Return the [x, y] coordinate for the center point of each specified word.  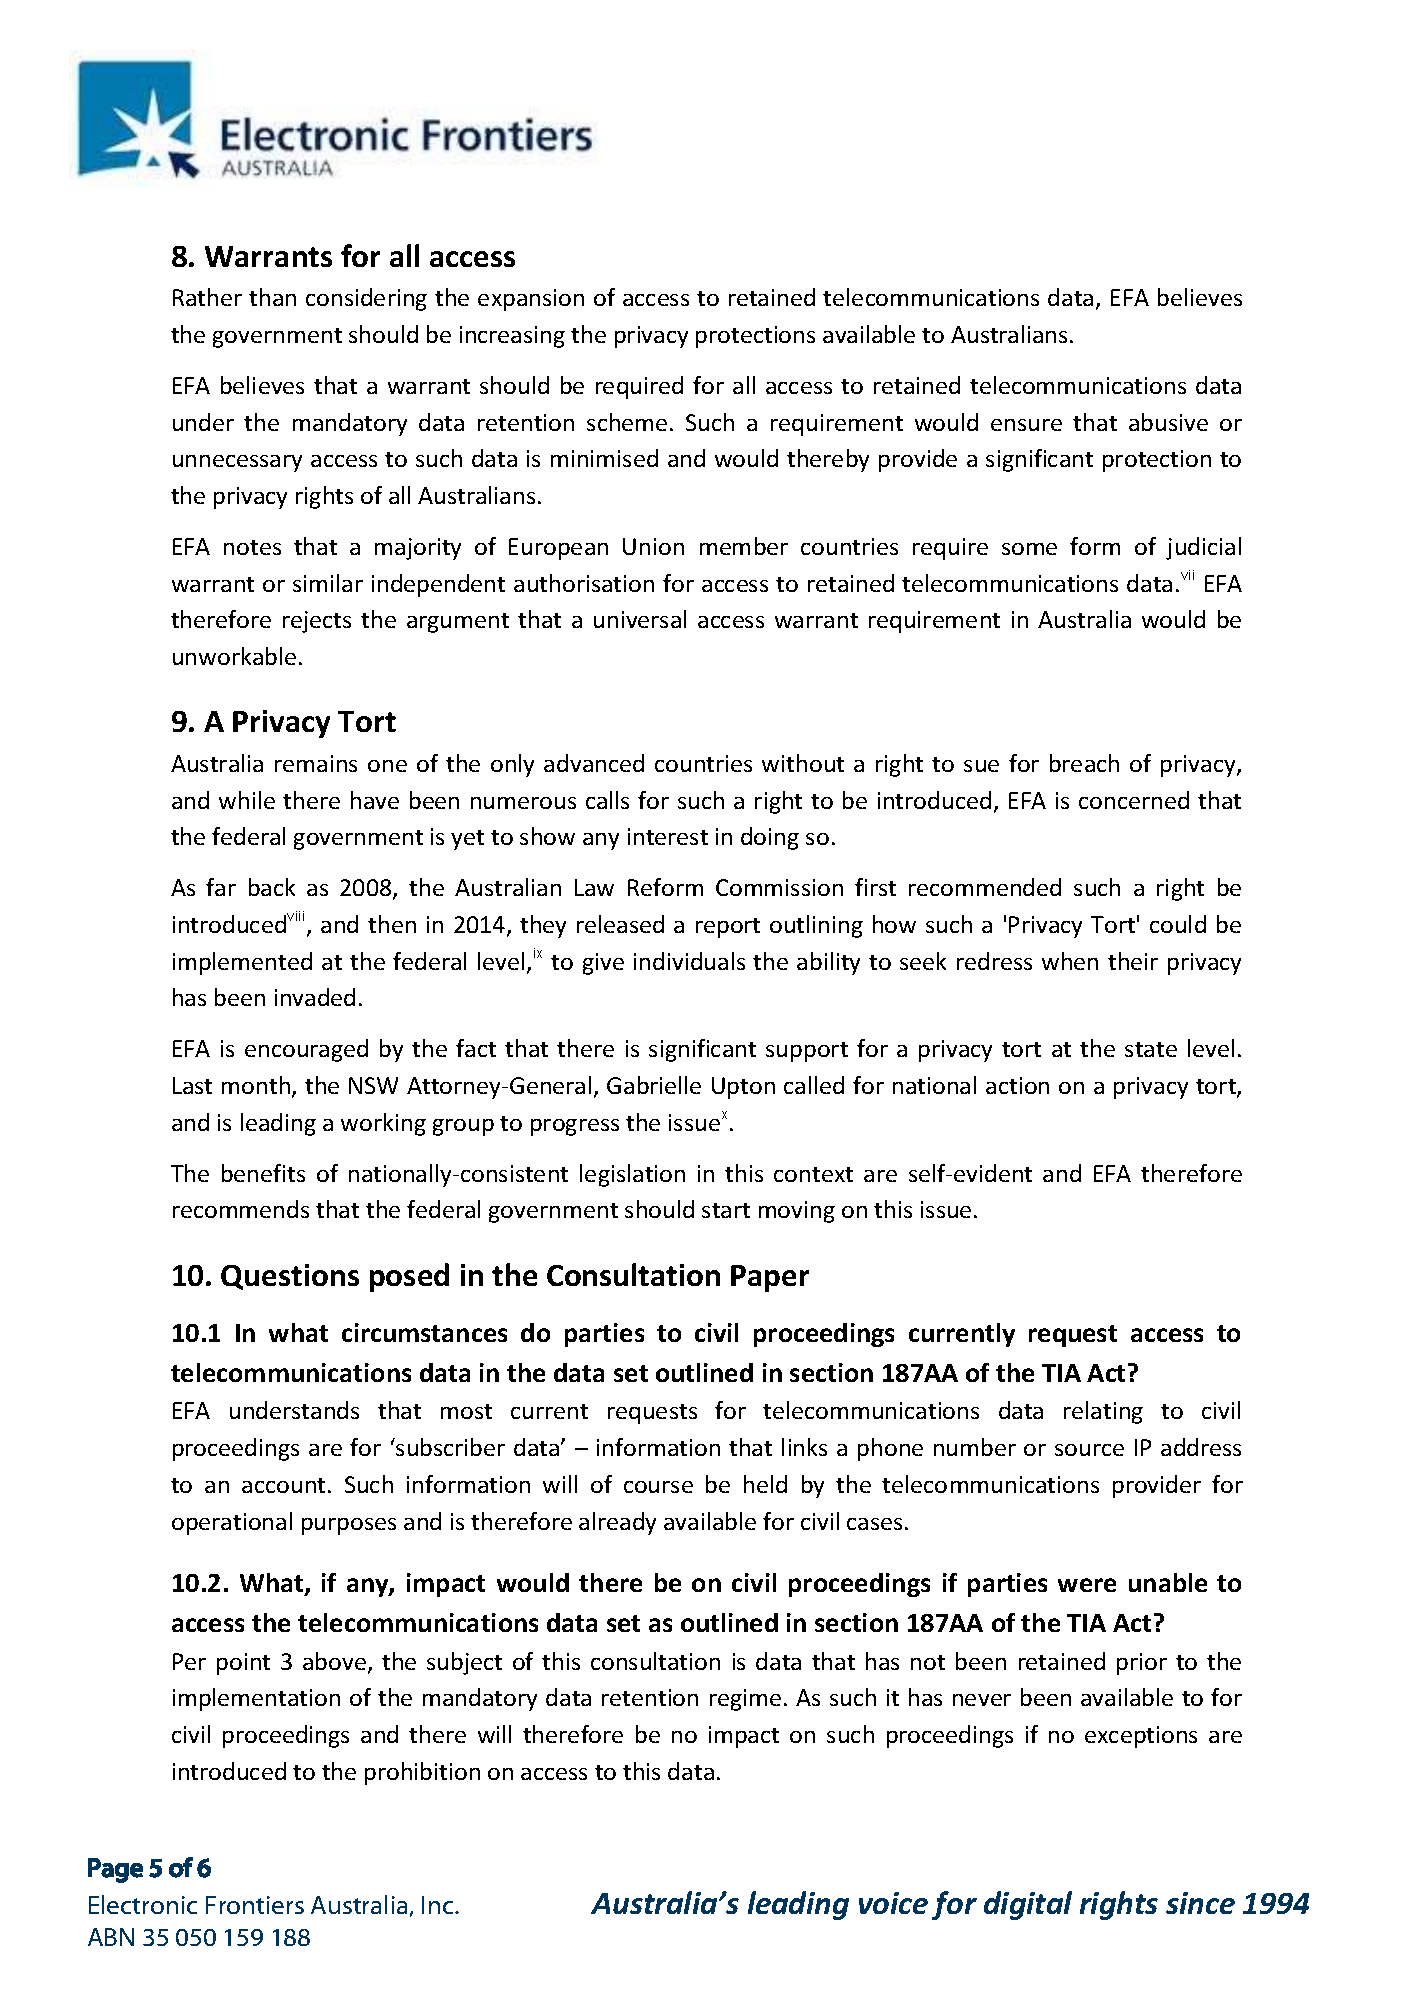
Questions [290, 1277]
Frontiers [255, 1905]
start [726, 1210]
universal [640, 619]
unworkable [234, 656]
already [617, 1523]
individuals [689, 961]
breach [1084, 763]
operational [232, 1523]
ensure [1026, 425]
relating [1103, 1412]
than [272, 297]
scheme [627, 422]
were [1087, 1585]
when [1070, 961]
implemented [242, 963]
